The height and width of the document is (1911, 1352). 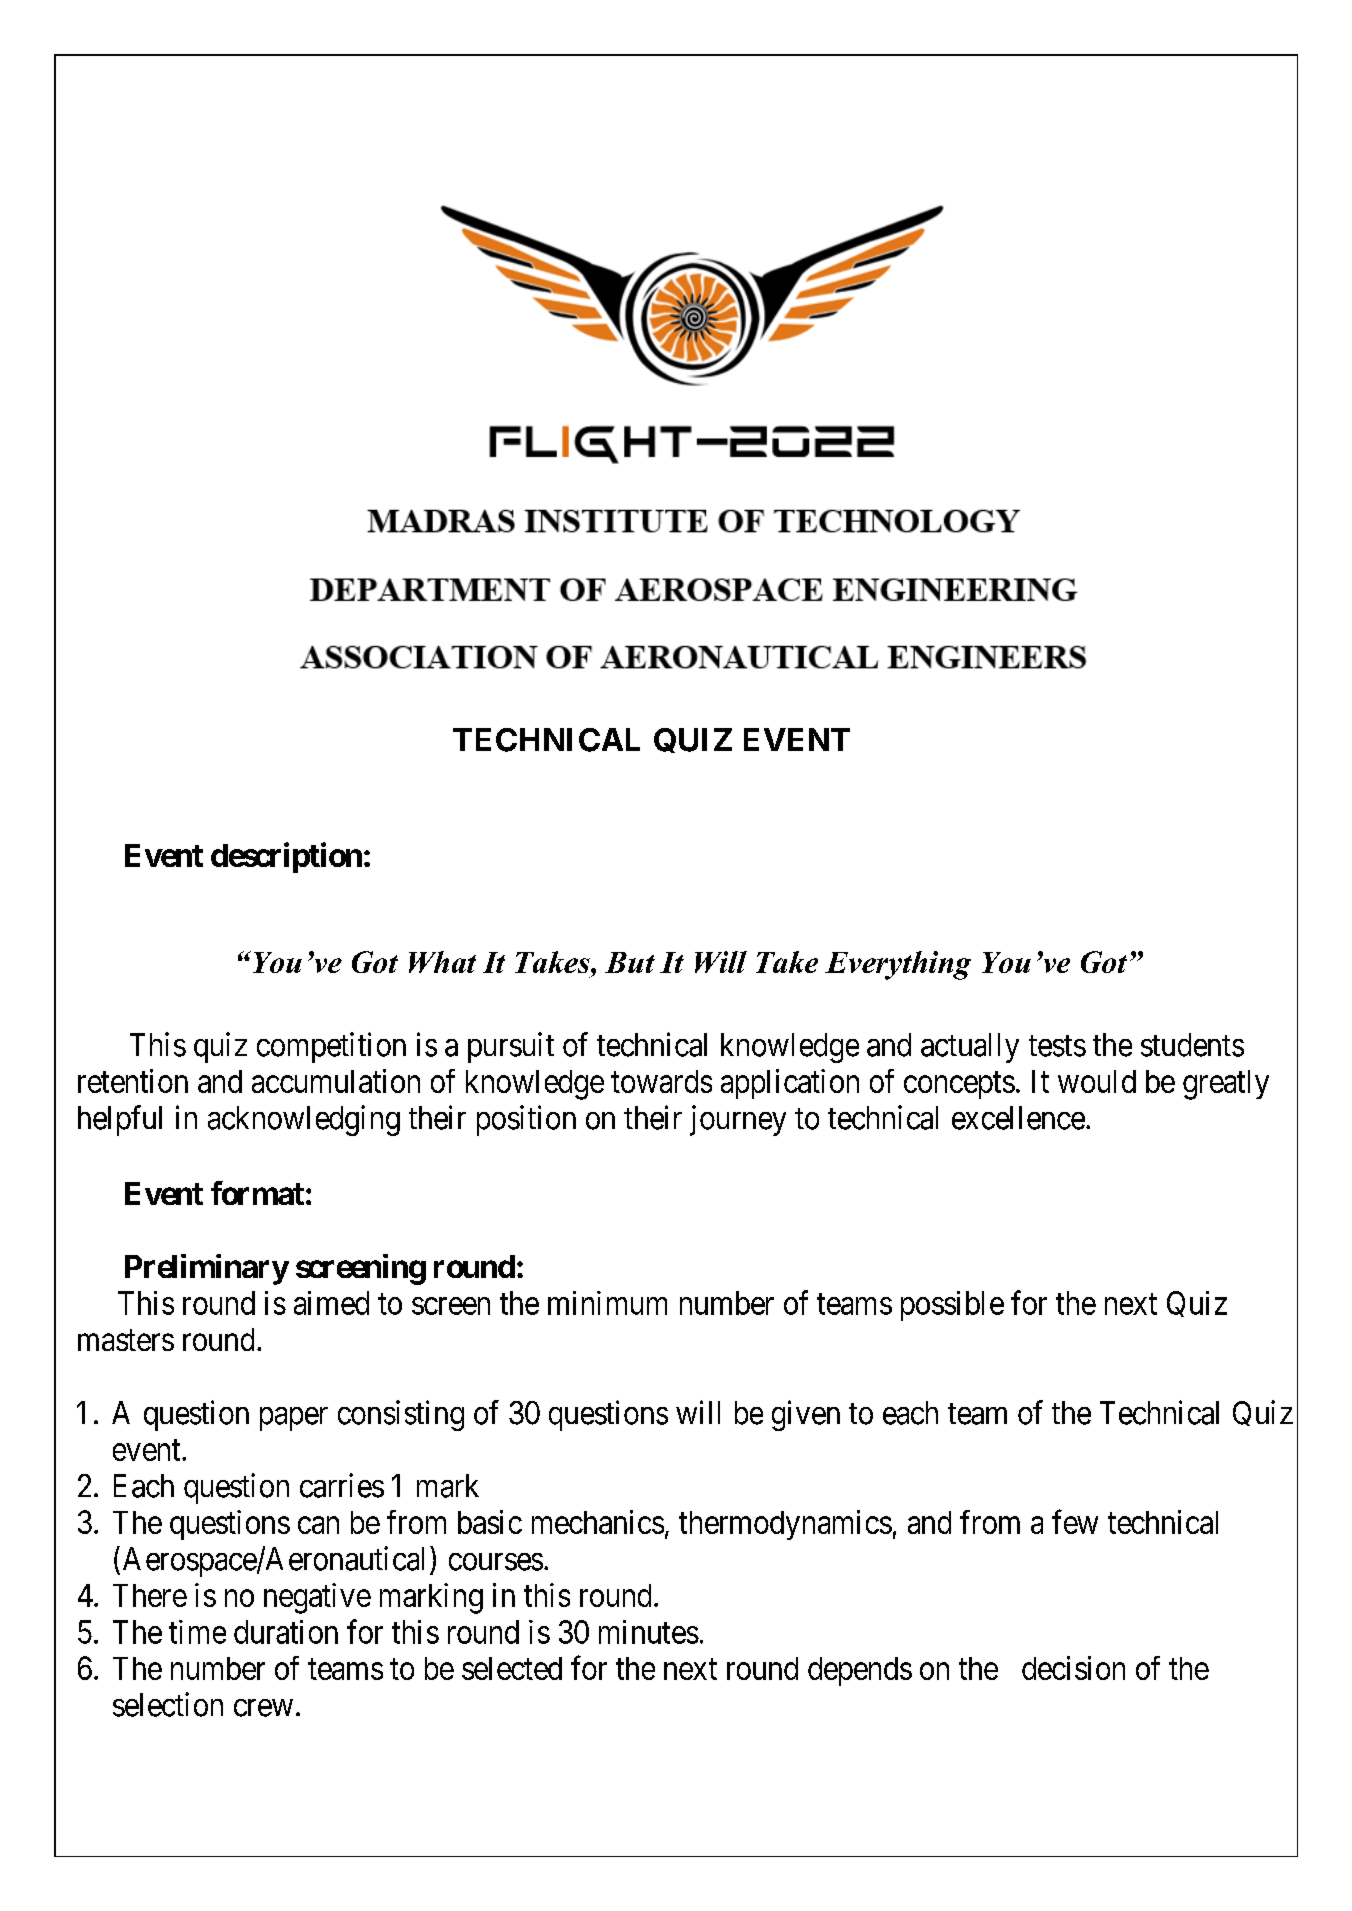 I want to click on selected, so click(x=512, y=1668).
